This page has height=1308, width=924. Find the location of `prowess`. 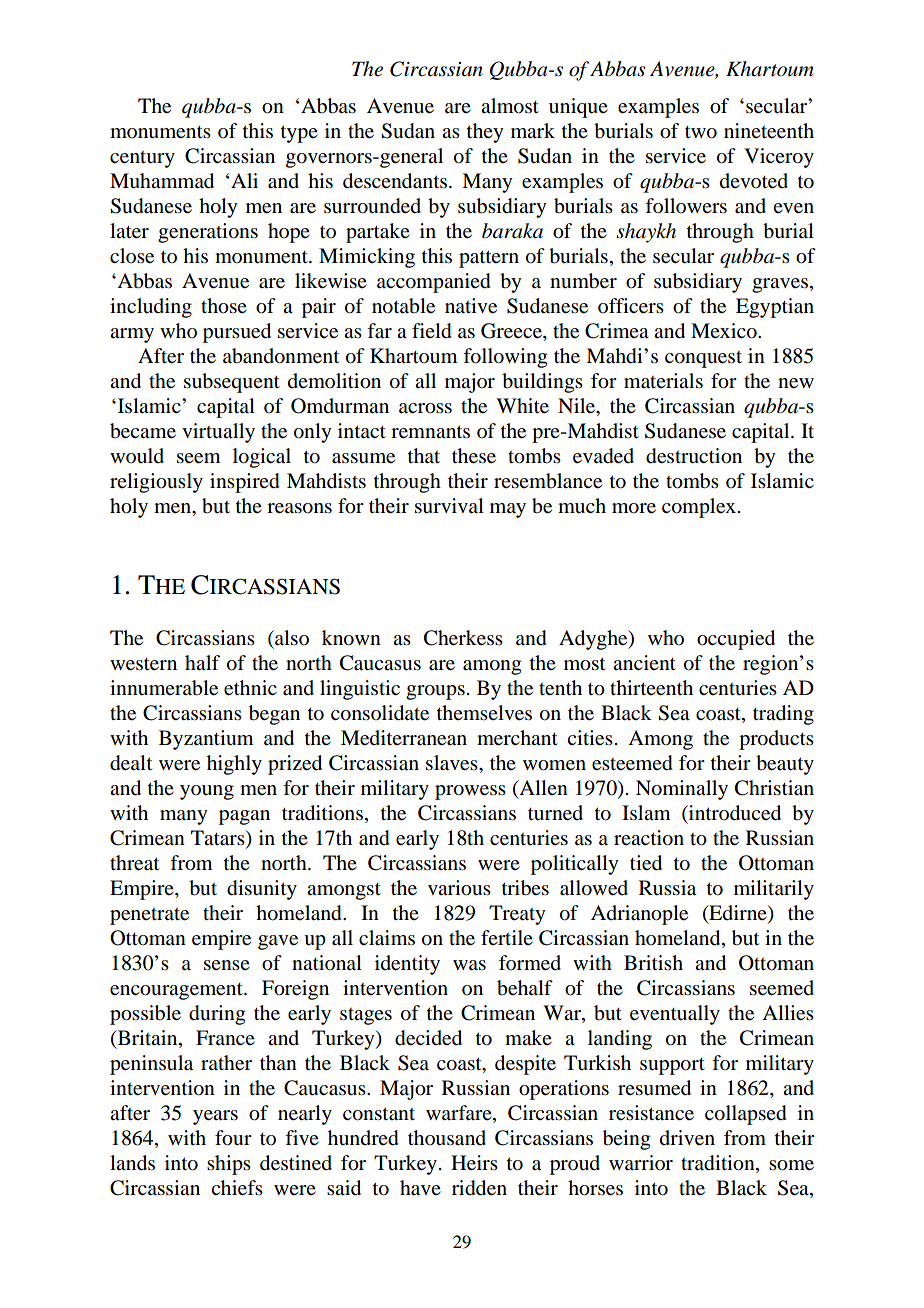

prowess is located at coordinates (470, 792).
